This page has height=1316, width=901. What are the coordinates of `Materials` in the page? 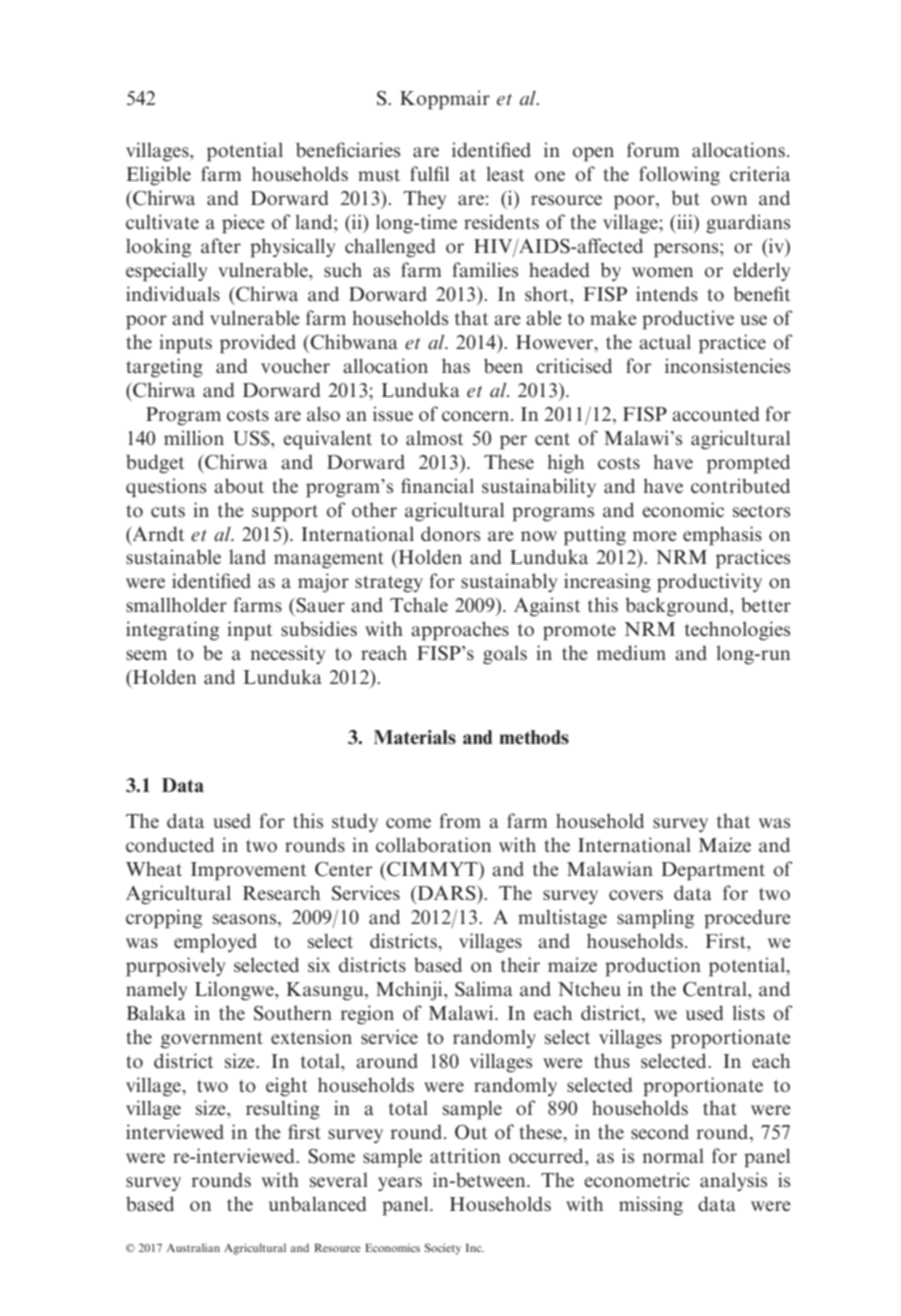 It's located at (415, 737).
